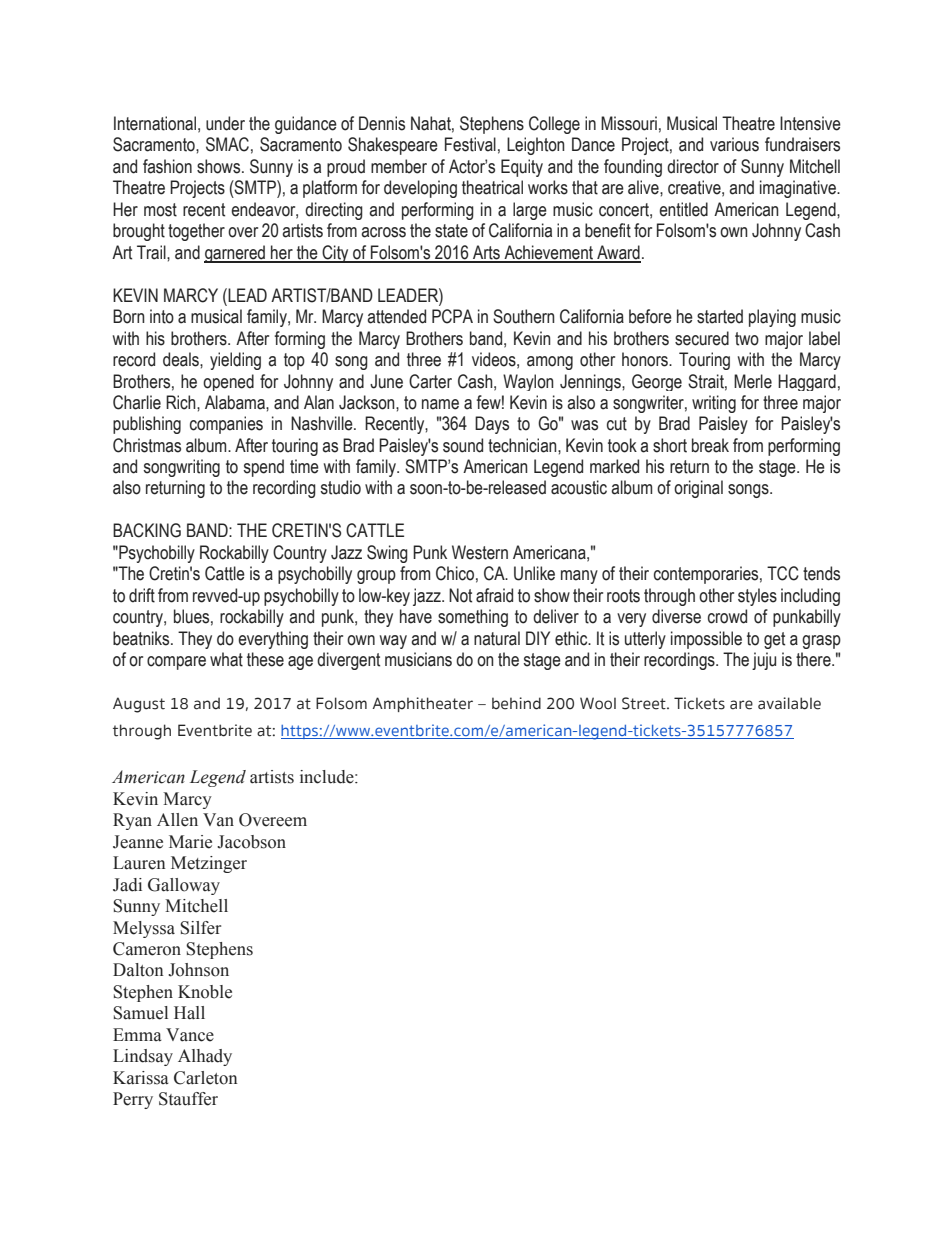 The width and height of the screenshot is (952, 1233). I want to click on companies, so click(226, 425).
